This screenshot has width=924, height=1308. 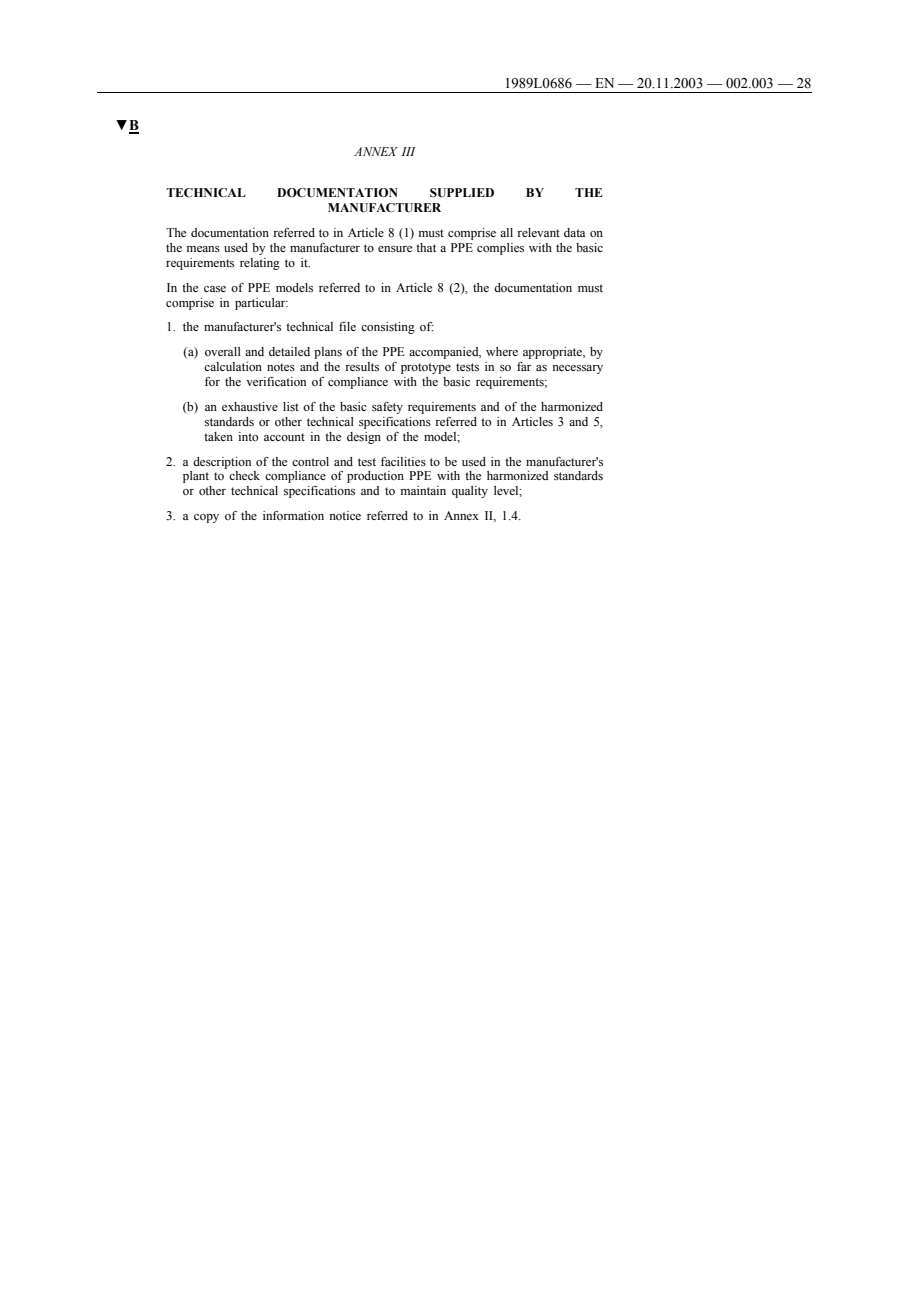 What do you see at coordinates (345, 515) in the screenshot?
I see `notice` at bounding box center [345, 515].
